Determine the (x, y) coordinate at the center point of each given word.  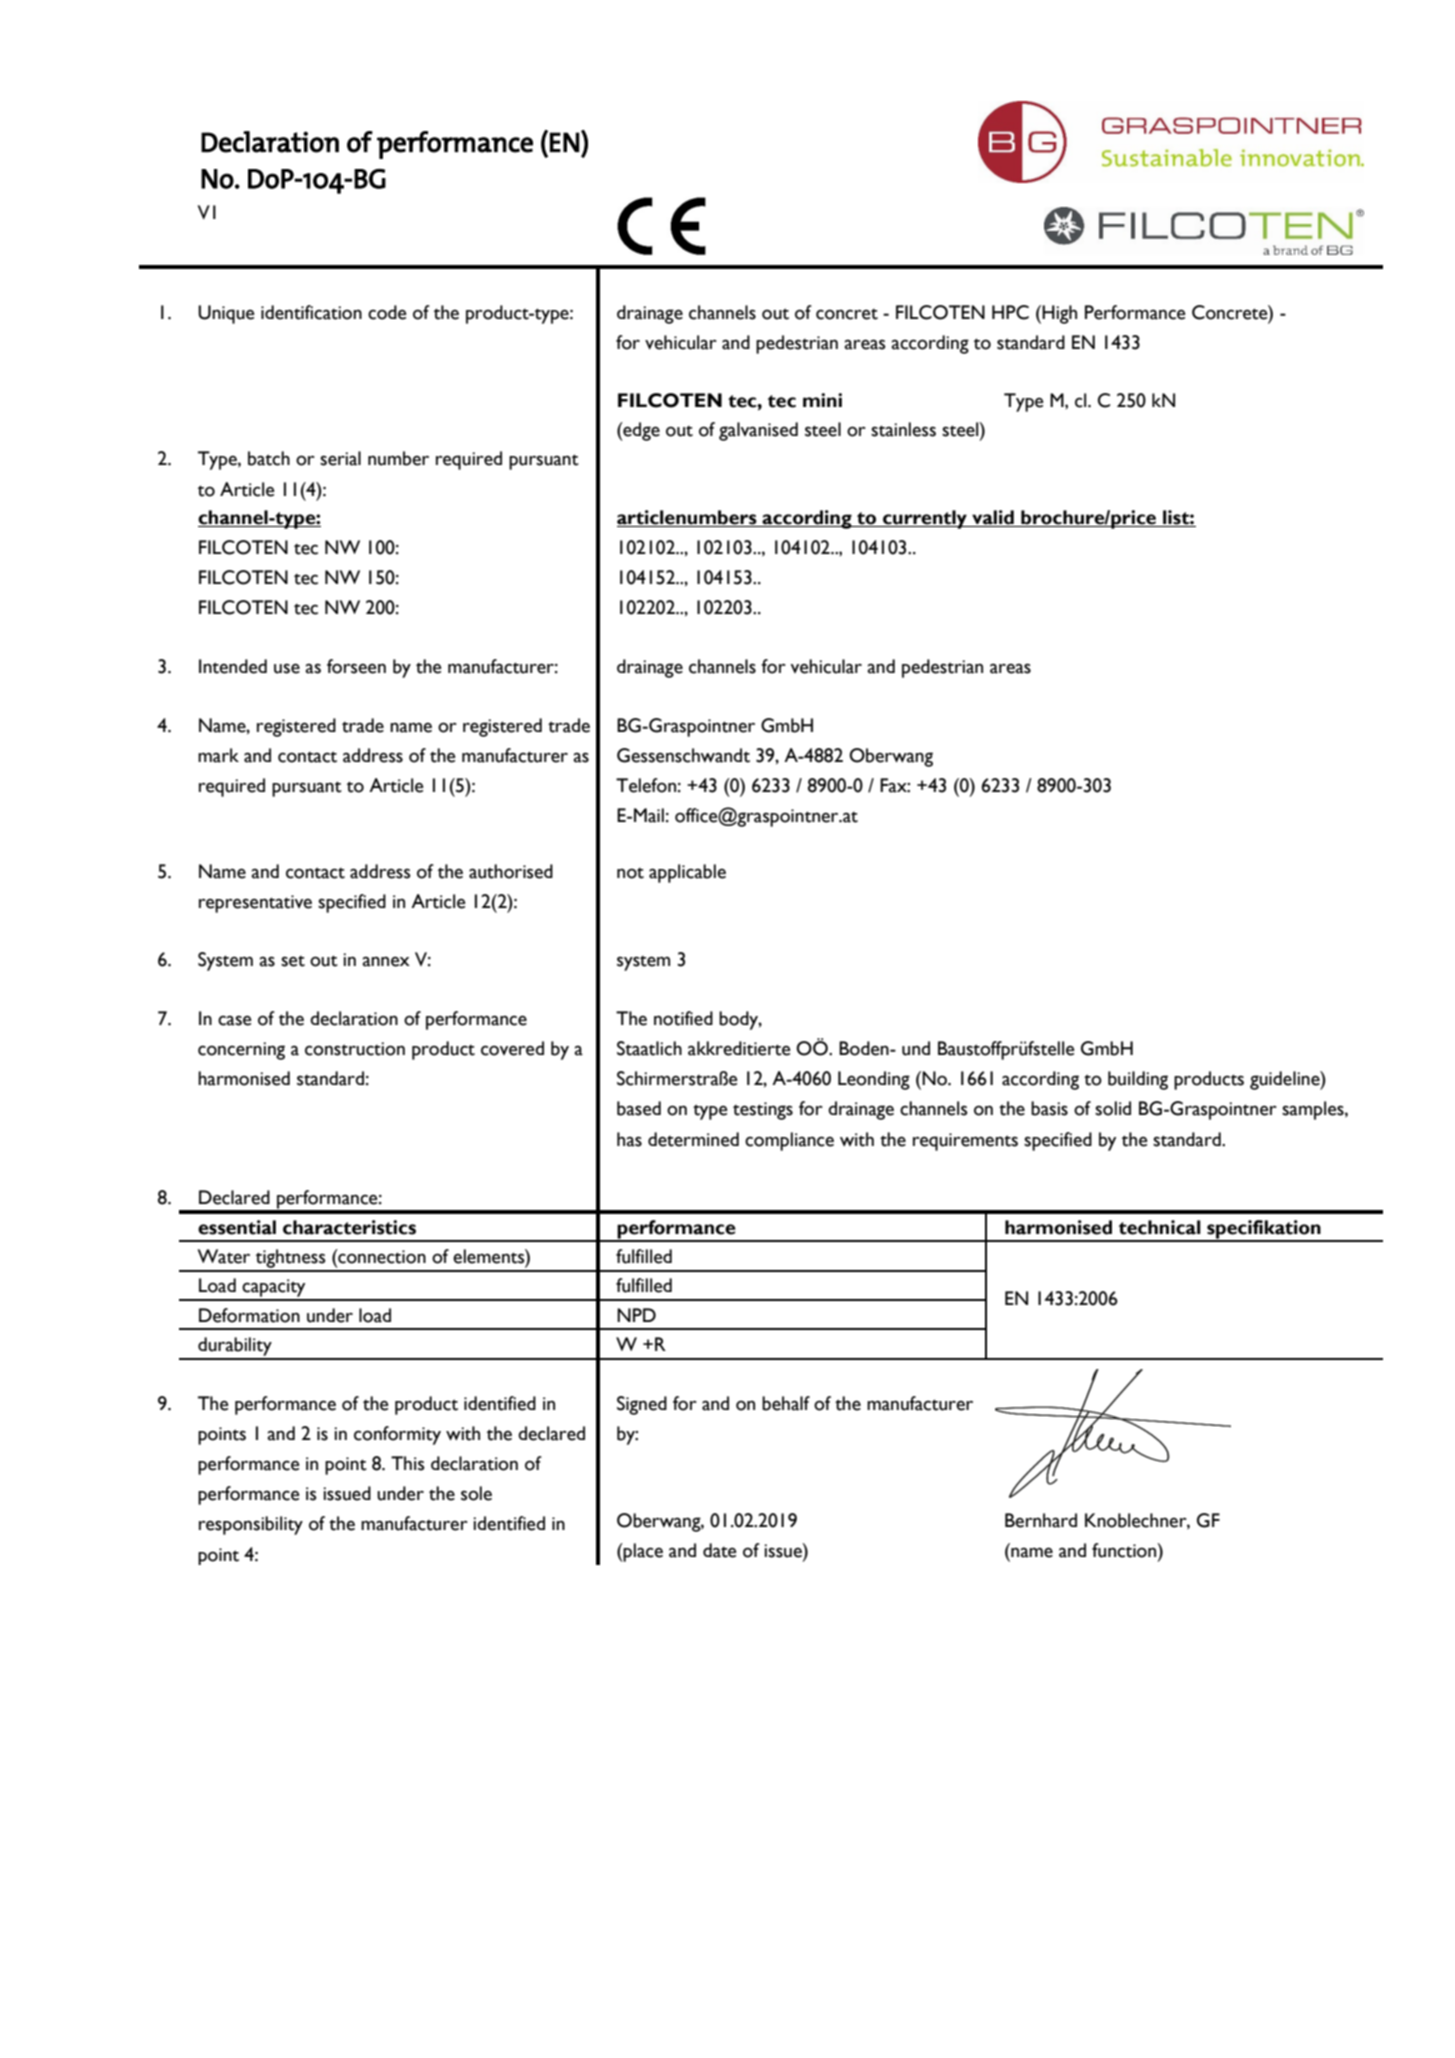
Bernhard (1041, 1520)
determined (693, 1139)
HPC (1010, 312)
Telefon (646, 785)
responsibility (251, 1525)
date (720, 1550)
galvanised (758, 431)
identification (311, 312)
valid (993, 518)
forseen (356, 666)
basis (1049, 1108)
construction (355, 1049)
